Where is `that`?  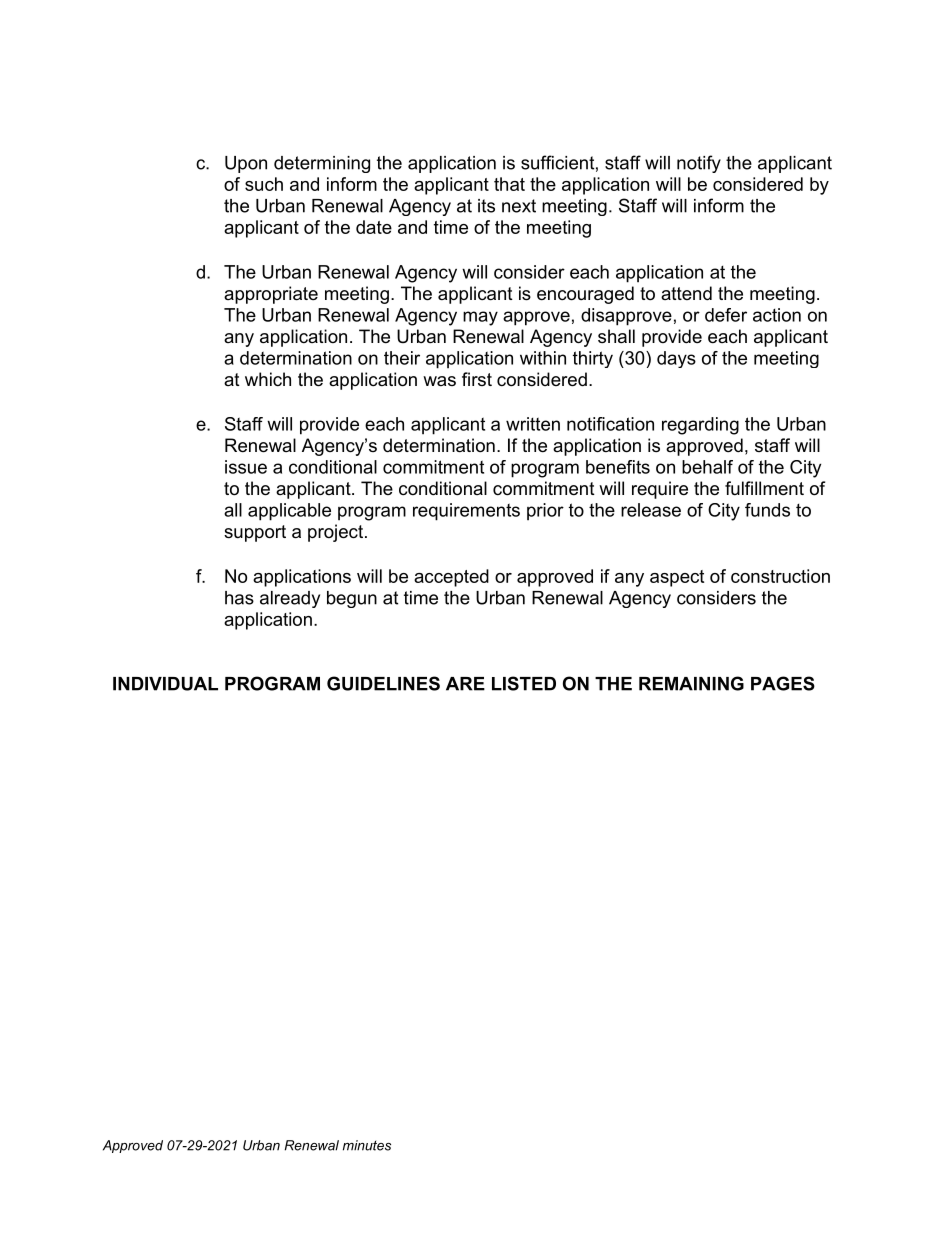
that is located at coordinates (509, 184).
